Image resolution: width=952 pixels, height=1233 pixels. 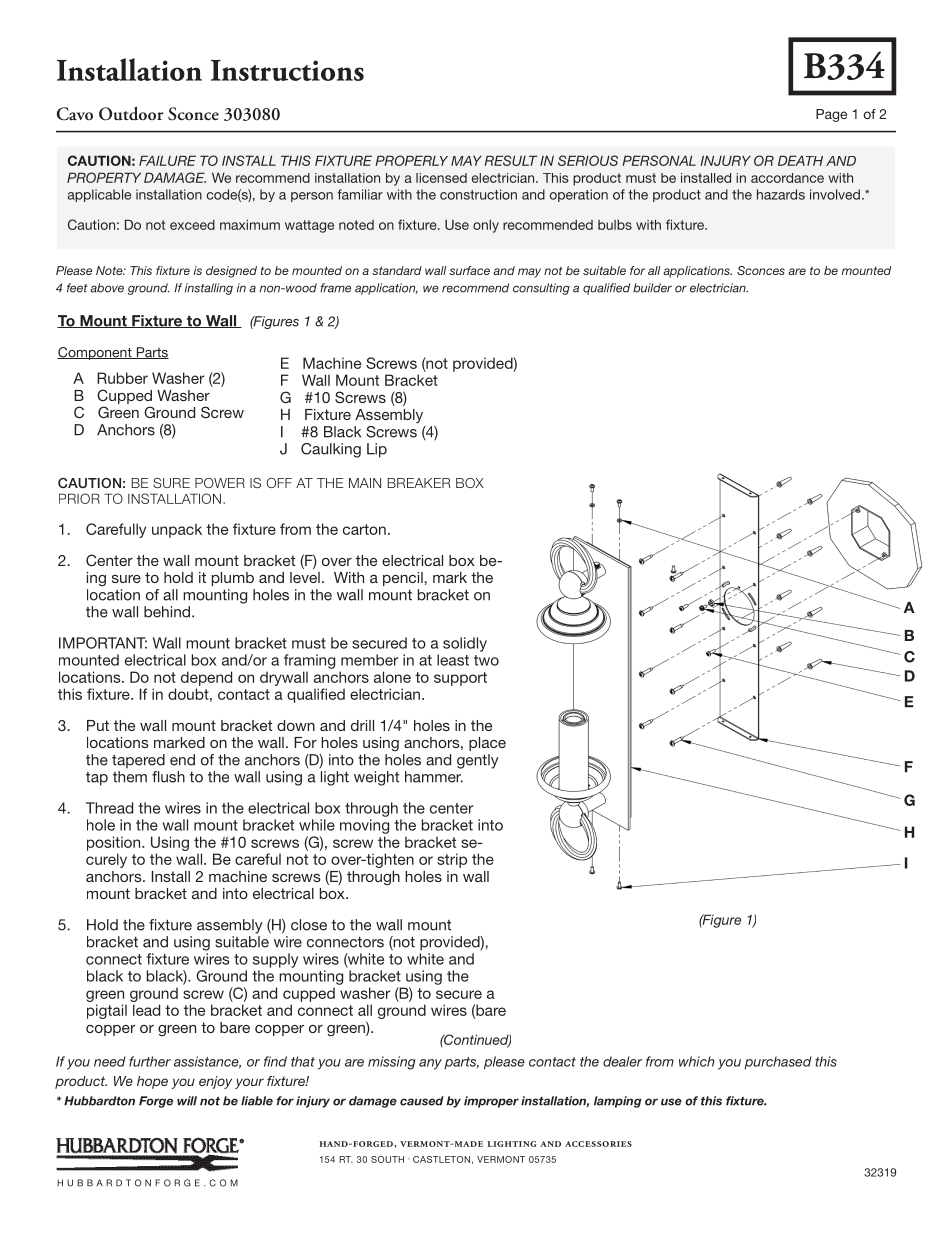 I want to click on PROPERLY, so click(x=411, y=160).
